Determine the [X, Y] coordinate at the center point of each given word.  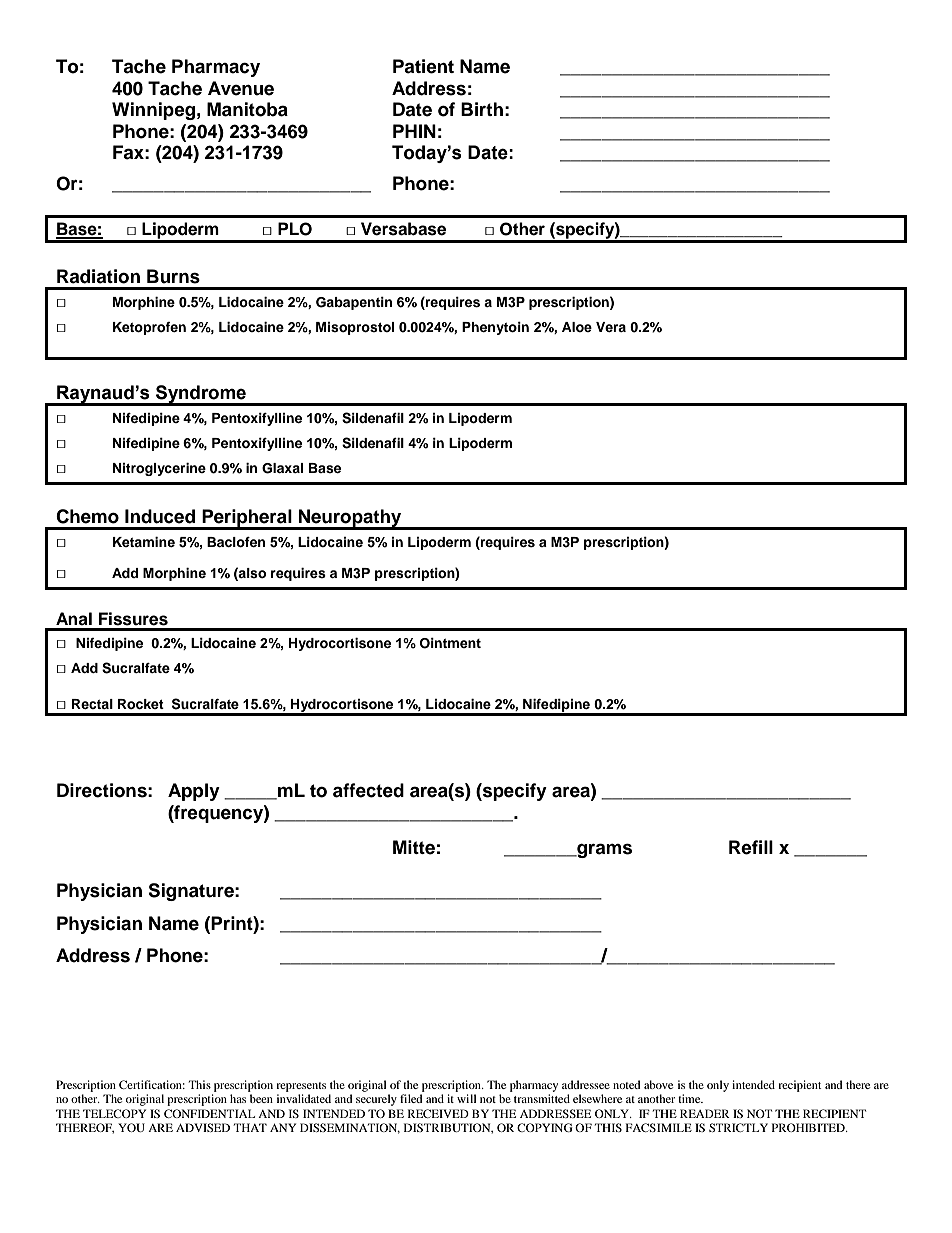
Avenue [241, 88]
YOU [131, 1127]
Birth [482, 109]
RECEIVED [438, 1113]
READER [705, 1113]
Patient [423, 66]
